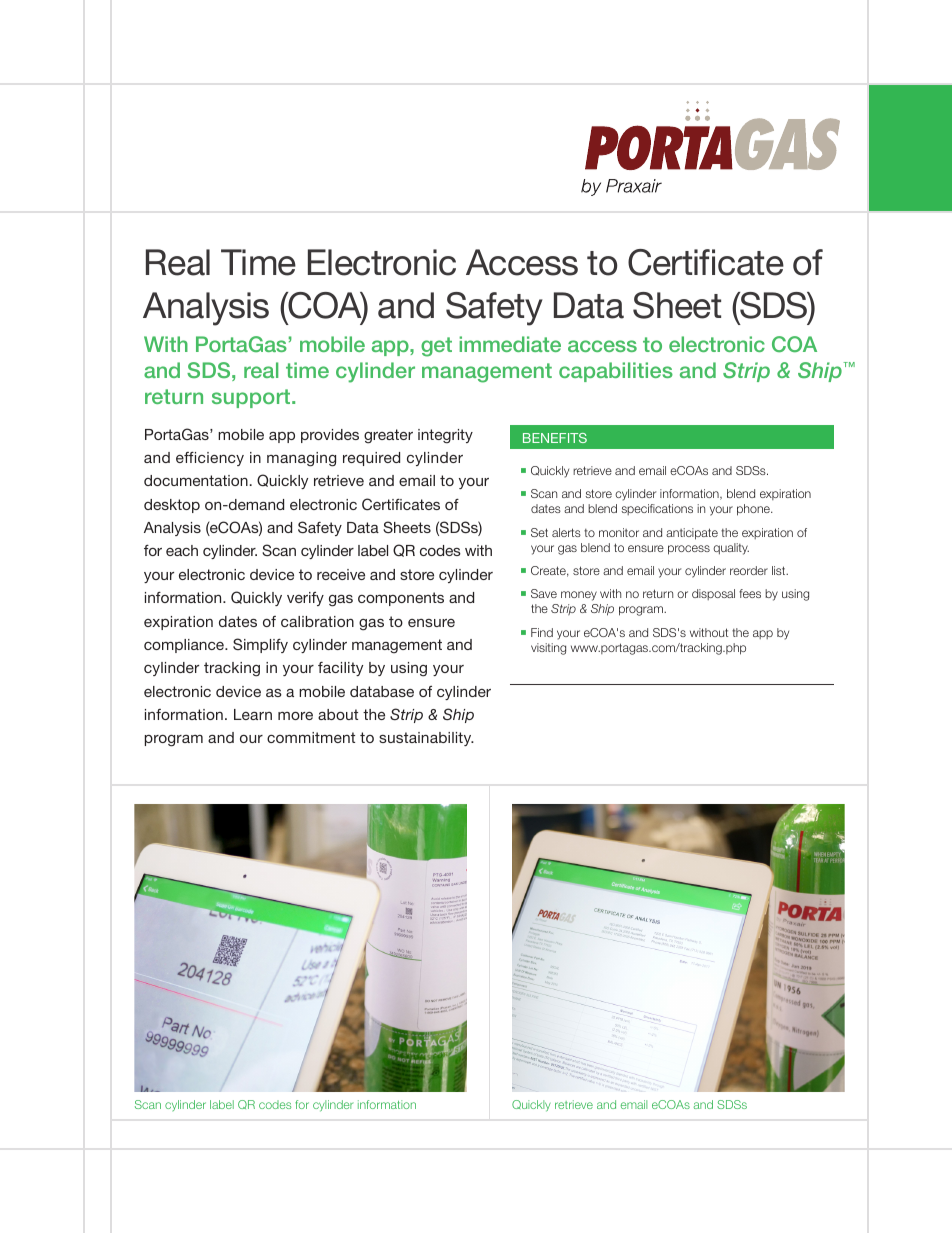 The height and width of the document is (1233, 952). I want to click on Learn, so click(253, 714).
